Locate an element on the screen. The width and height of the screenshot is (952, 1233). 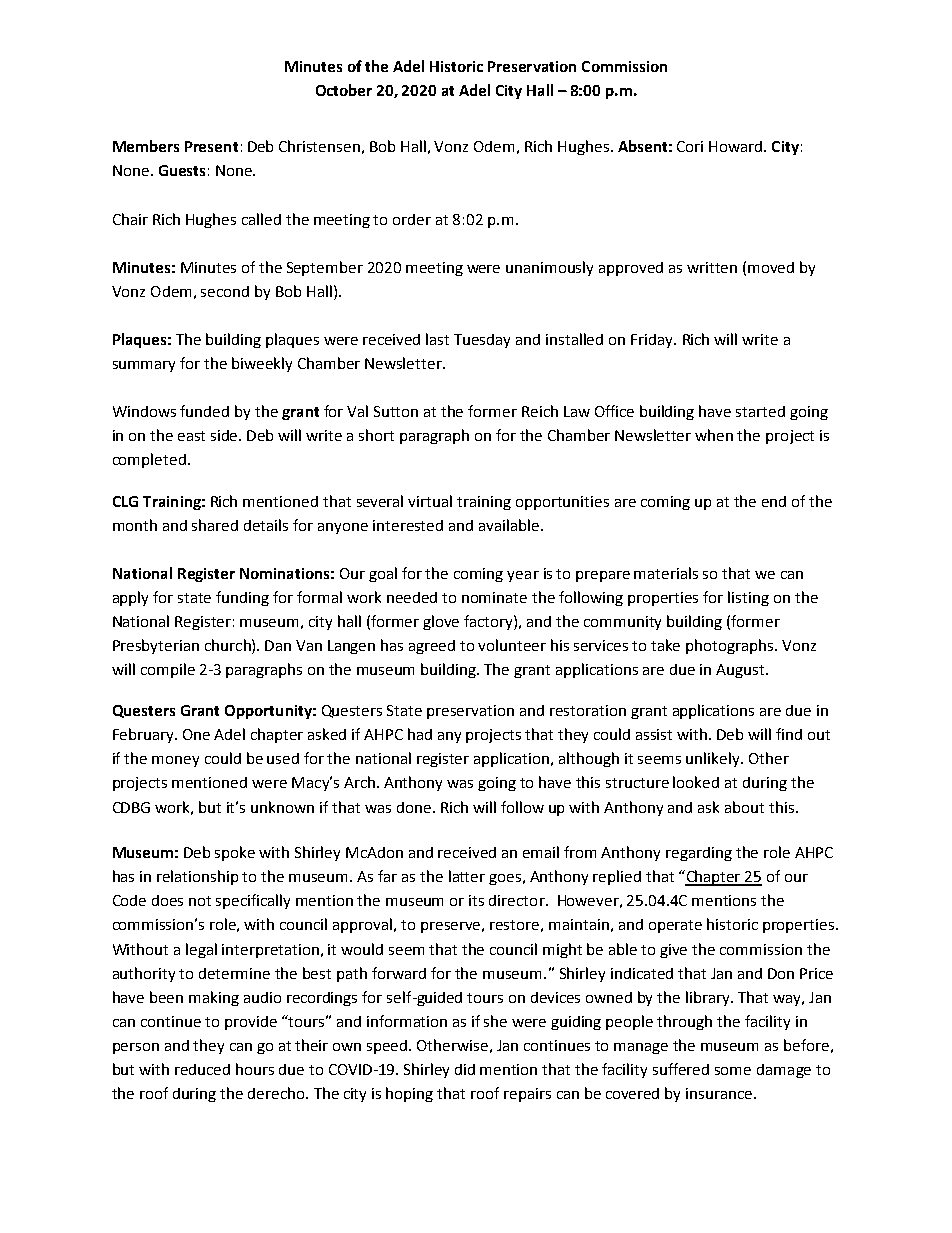
Howard is located at coordinates (737, 146).
